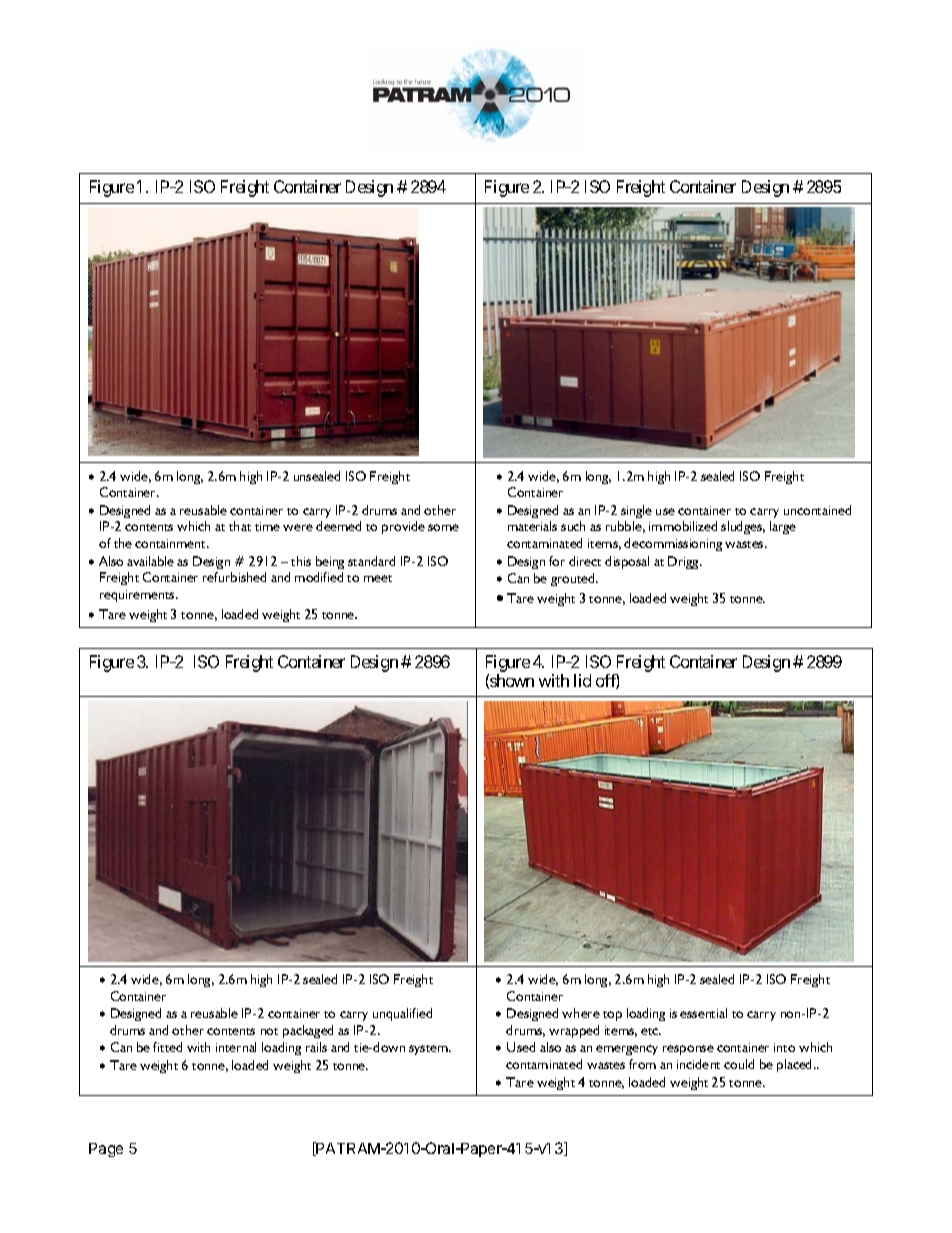  What do you see at coordinates (627, 562) in the image?
I see `disposal` at bounding box center [627, 562].
